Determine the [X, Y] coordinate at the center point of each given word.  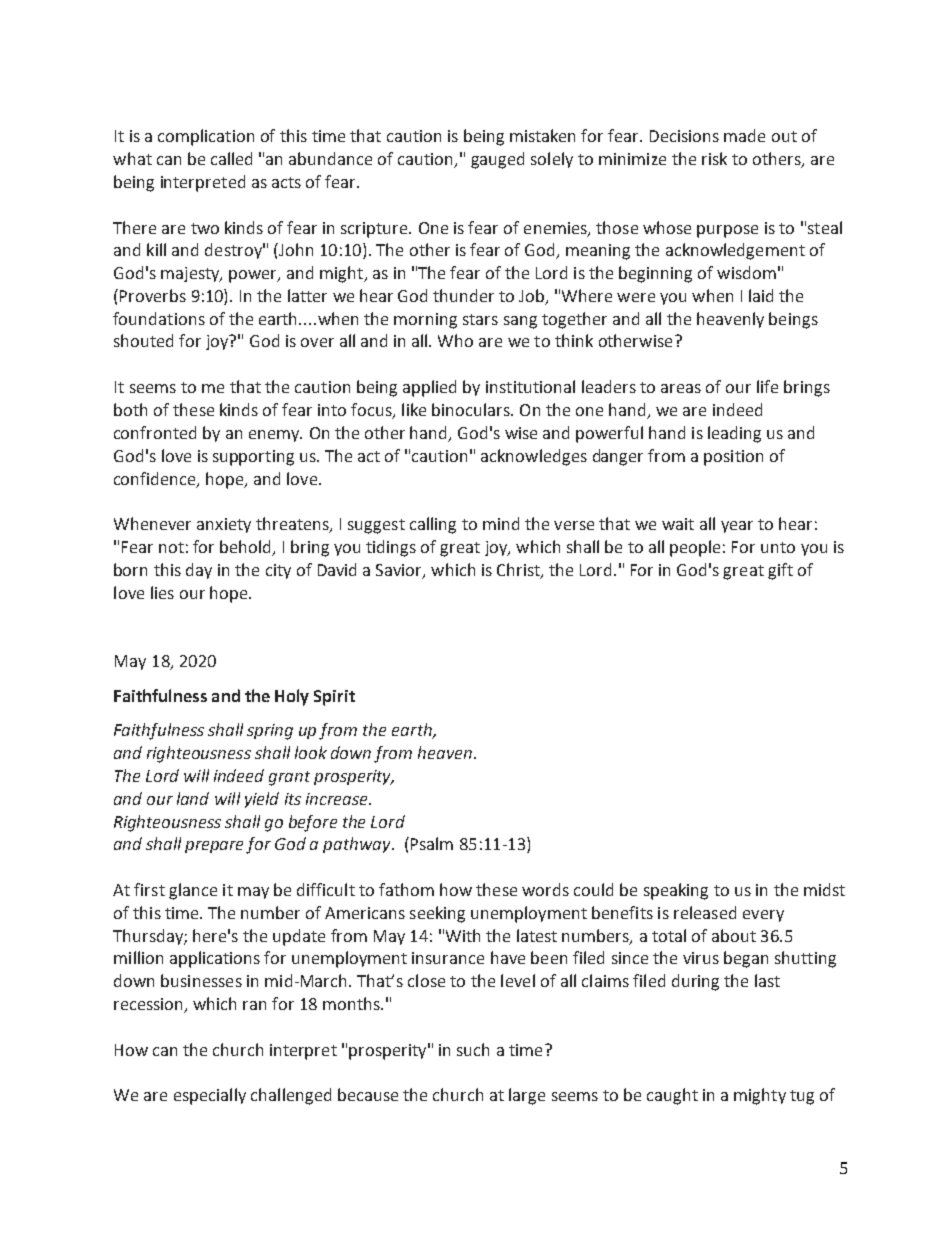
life [767, 386]
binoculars [472, 409]
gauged [497, 160]
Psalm [432, 843]
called [231, 158]
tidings [391, 548]
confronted [155, 432]
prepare [216, 847]
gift [780, 571]
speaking [676, 891]
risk [714, 158]
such [473, 1049]
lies [162, 592]
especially [210, 1096]
